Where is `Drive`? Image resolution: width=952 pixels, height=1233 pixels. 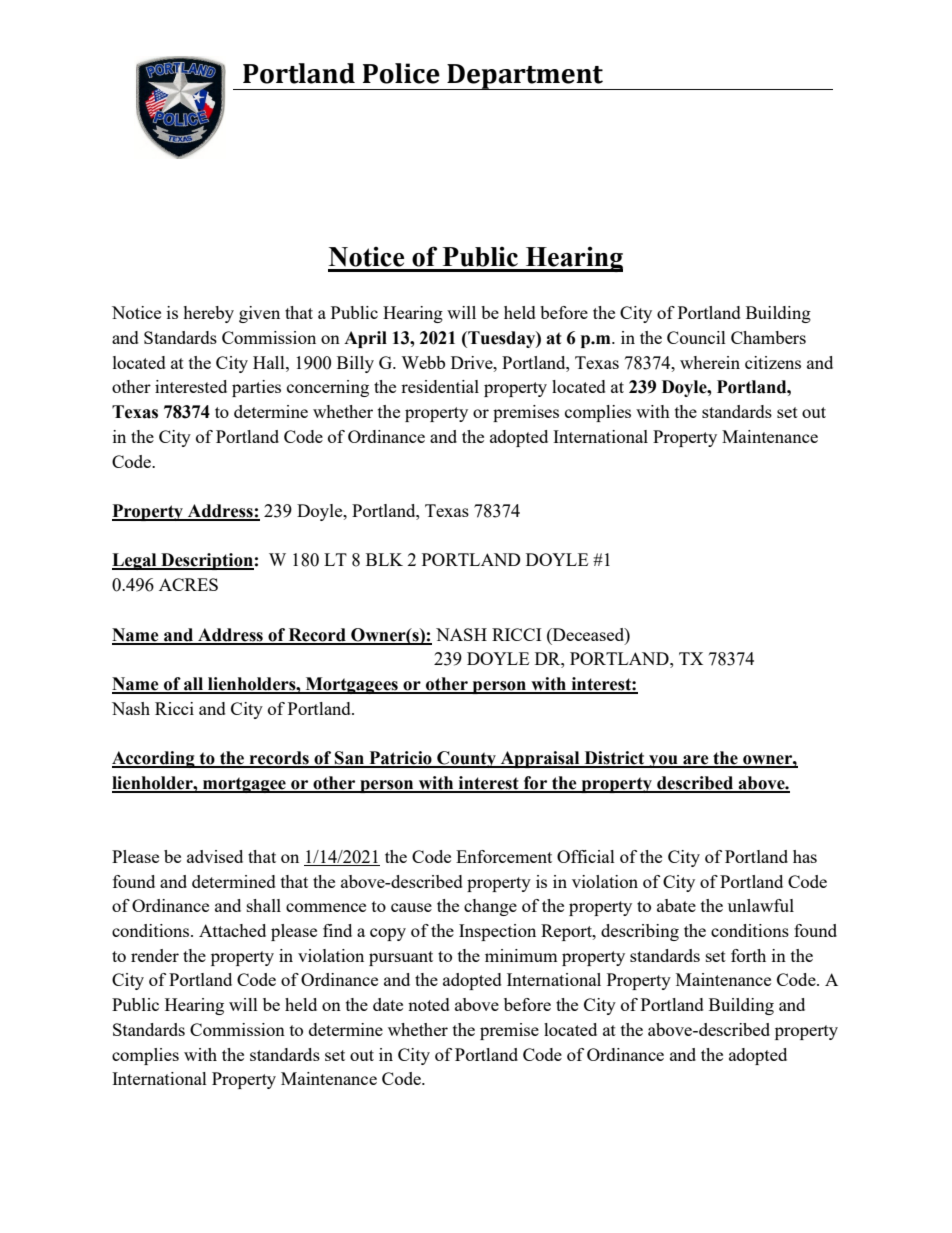 Drive is located at coordinates (473, 362).
